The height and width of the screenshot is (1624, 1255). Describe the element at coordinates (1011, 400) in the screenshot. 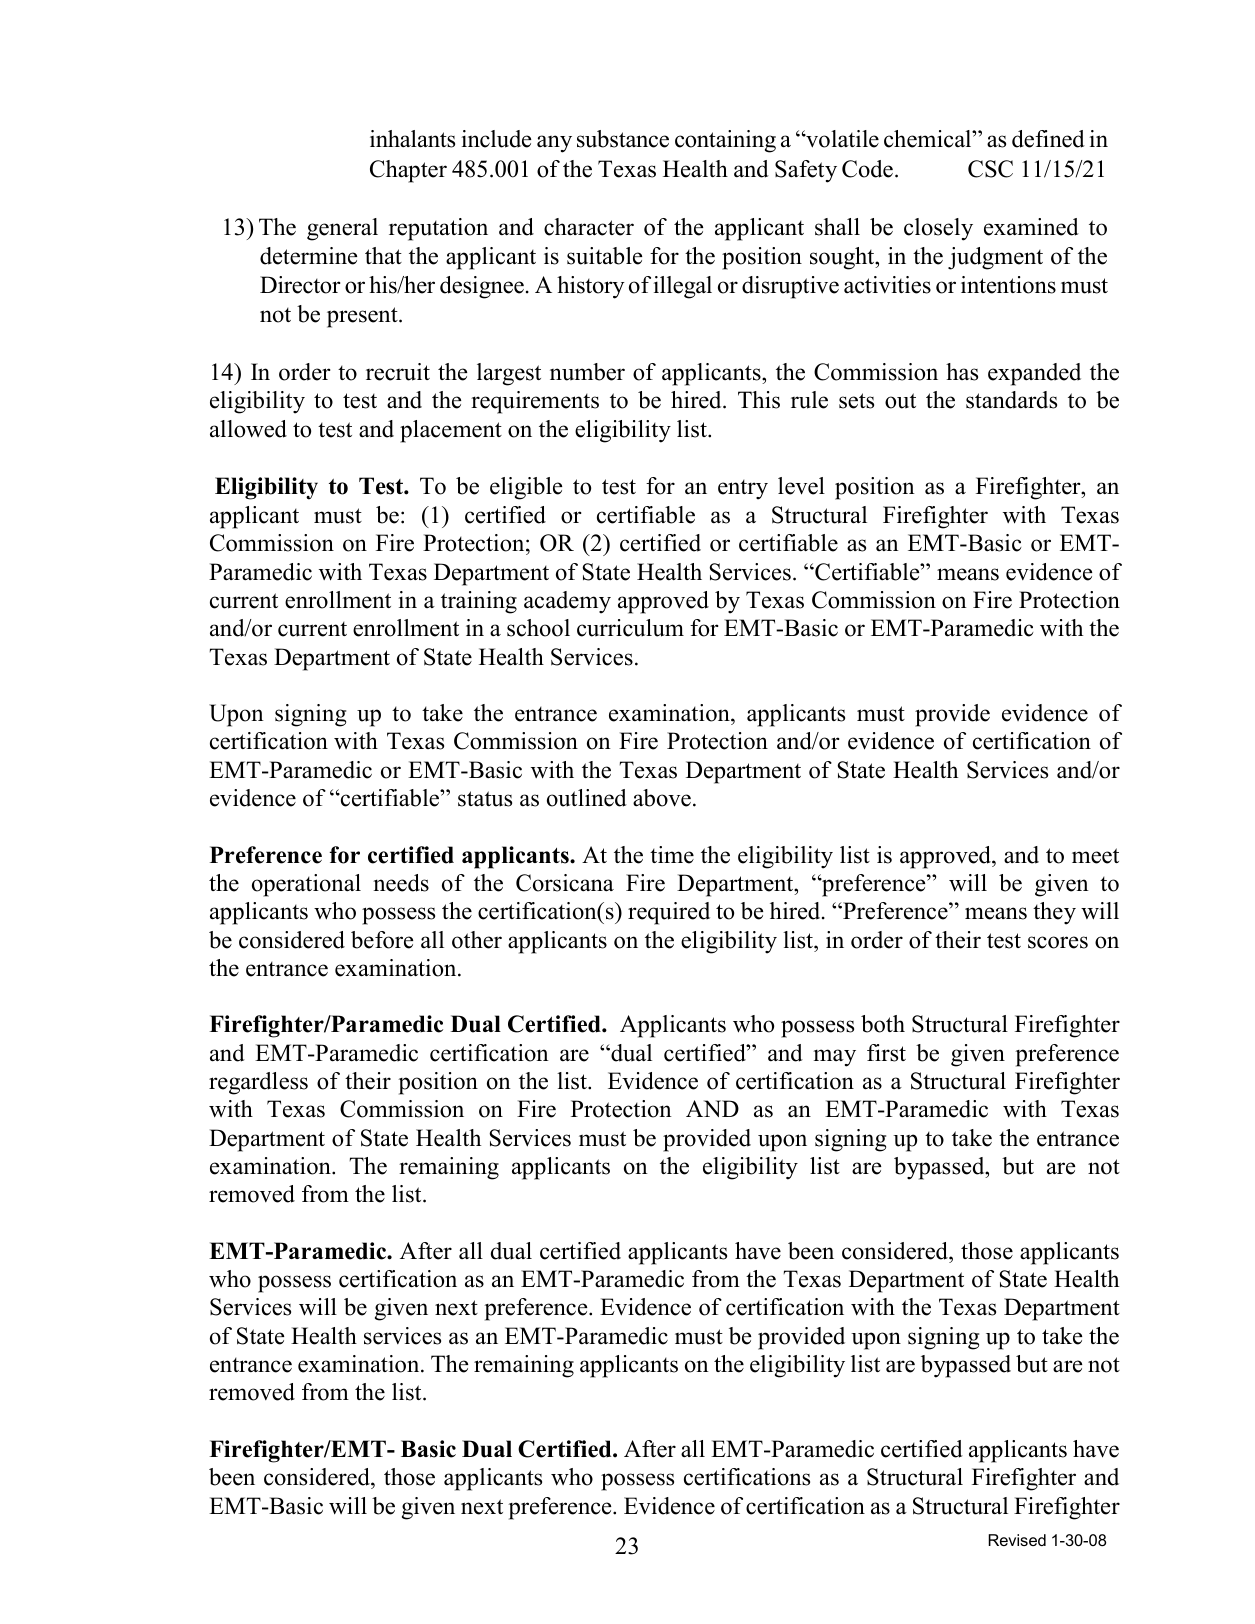

I see `standards` at that location.
